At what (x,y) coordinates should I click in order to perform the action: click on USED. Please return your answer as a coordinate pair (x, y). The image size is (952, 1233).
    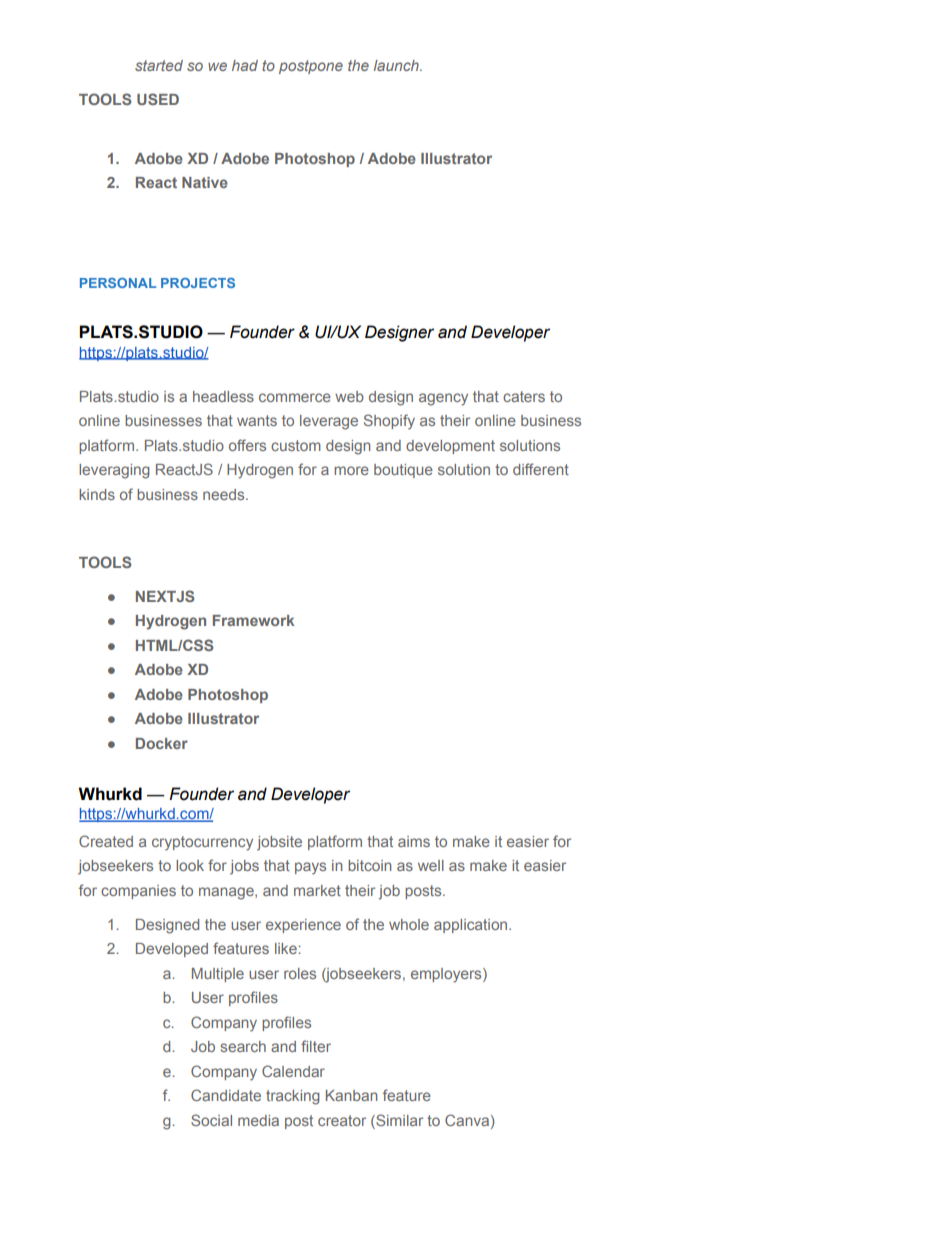
    Looking at the image, I should click on (158, 99).
